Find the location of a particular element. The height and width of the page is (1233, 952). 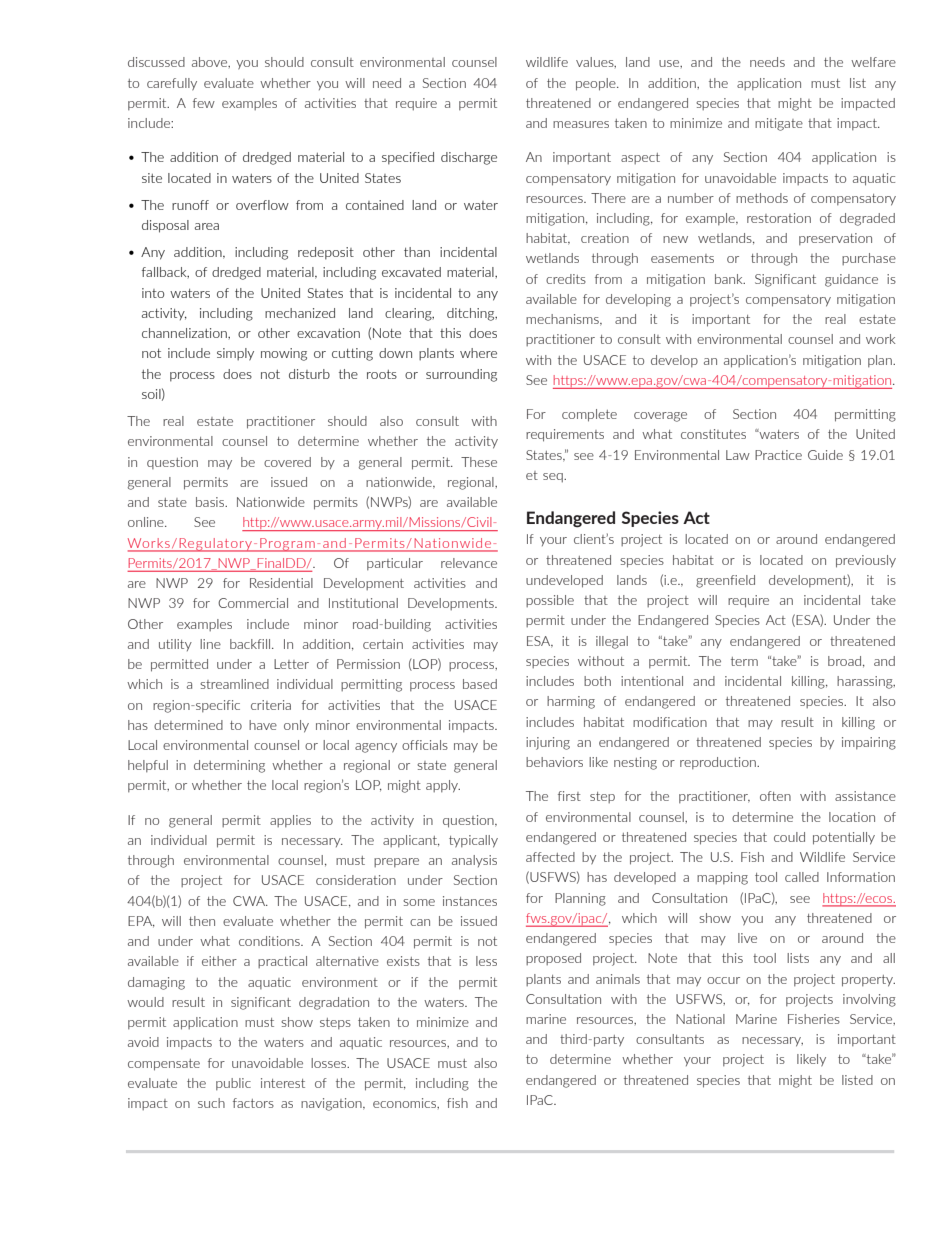

measures is located at coordinates (581, 124).
